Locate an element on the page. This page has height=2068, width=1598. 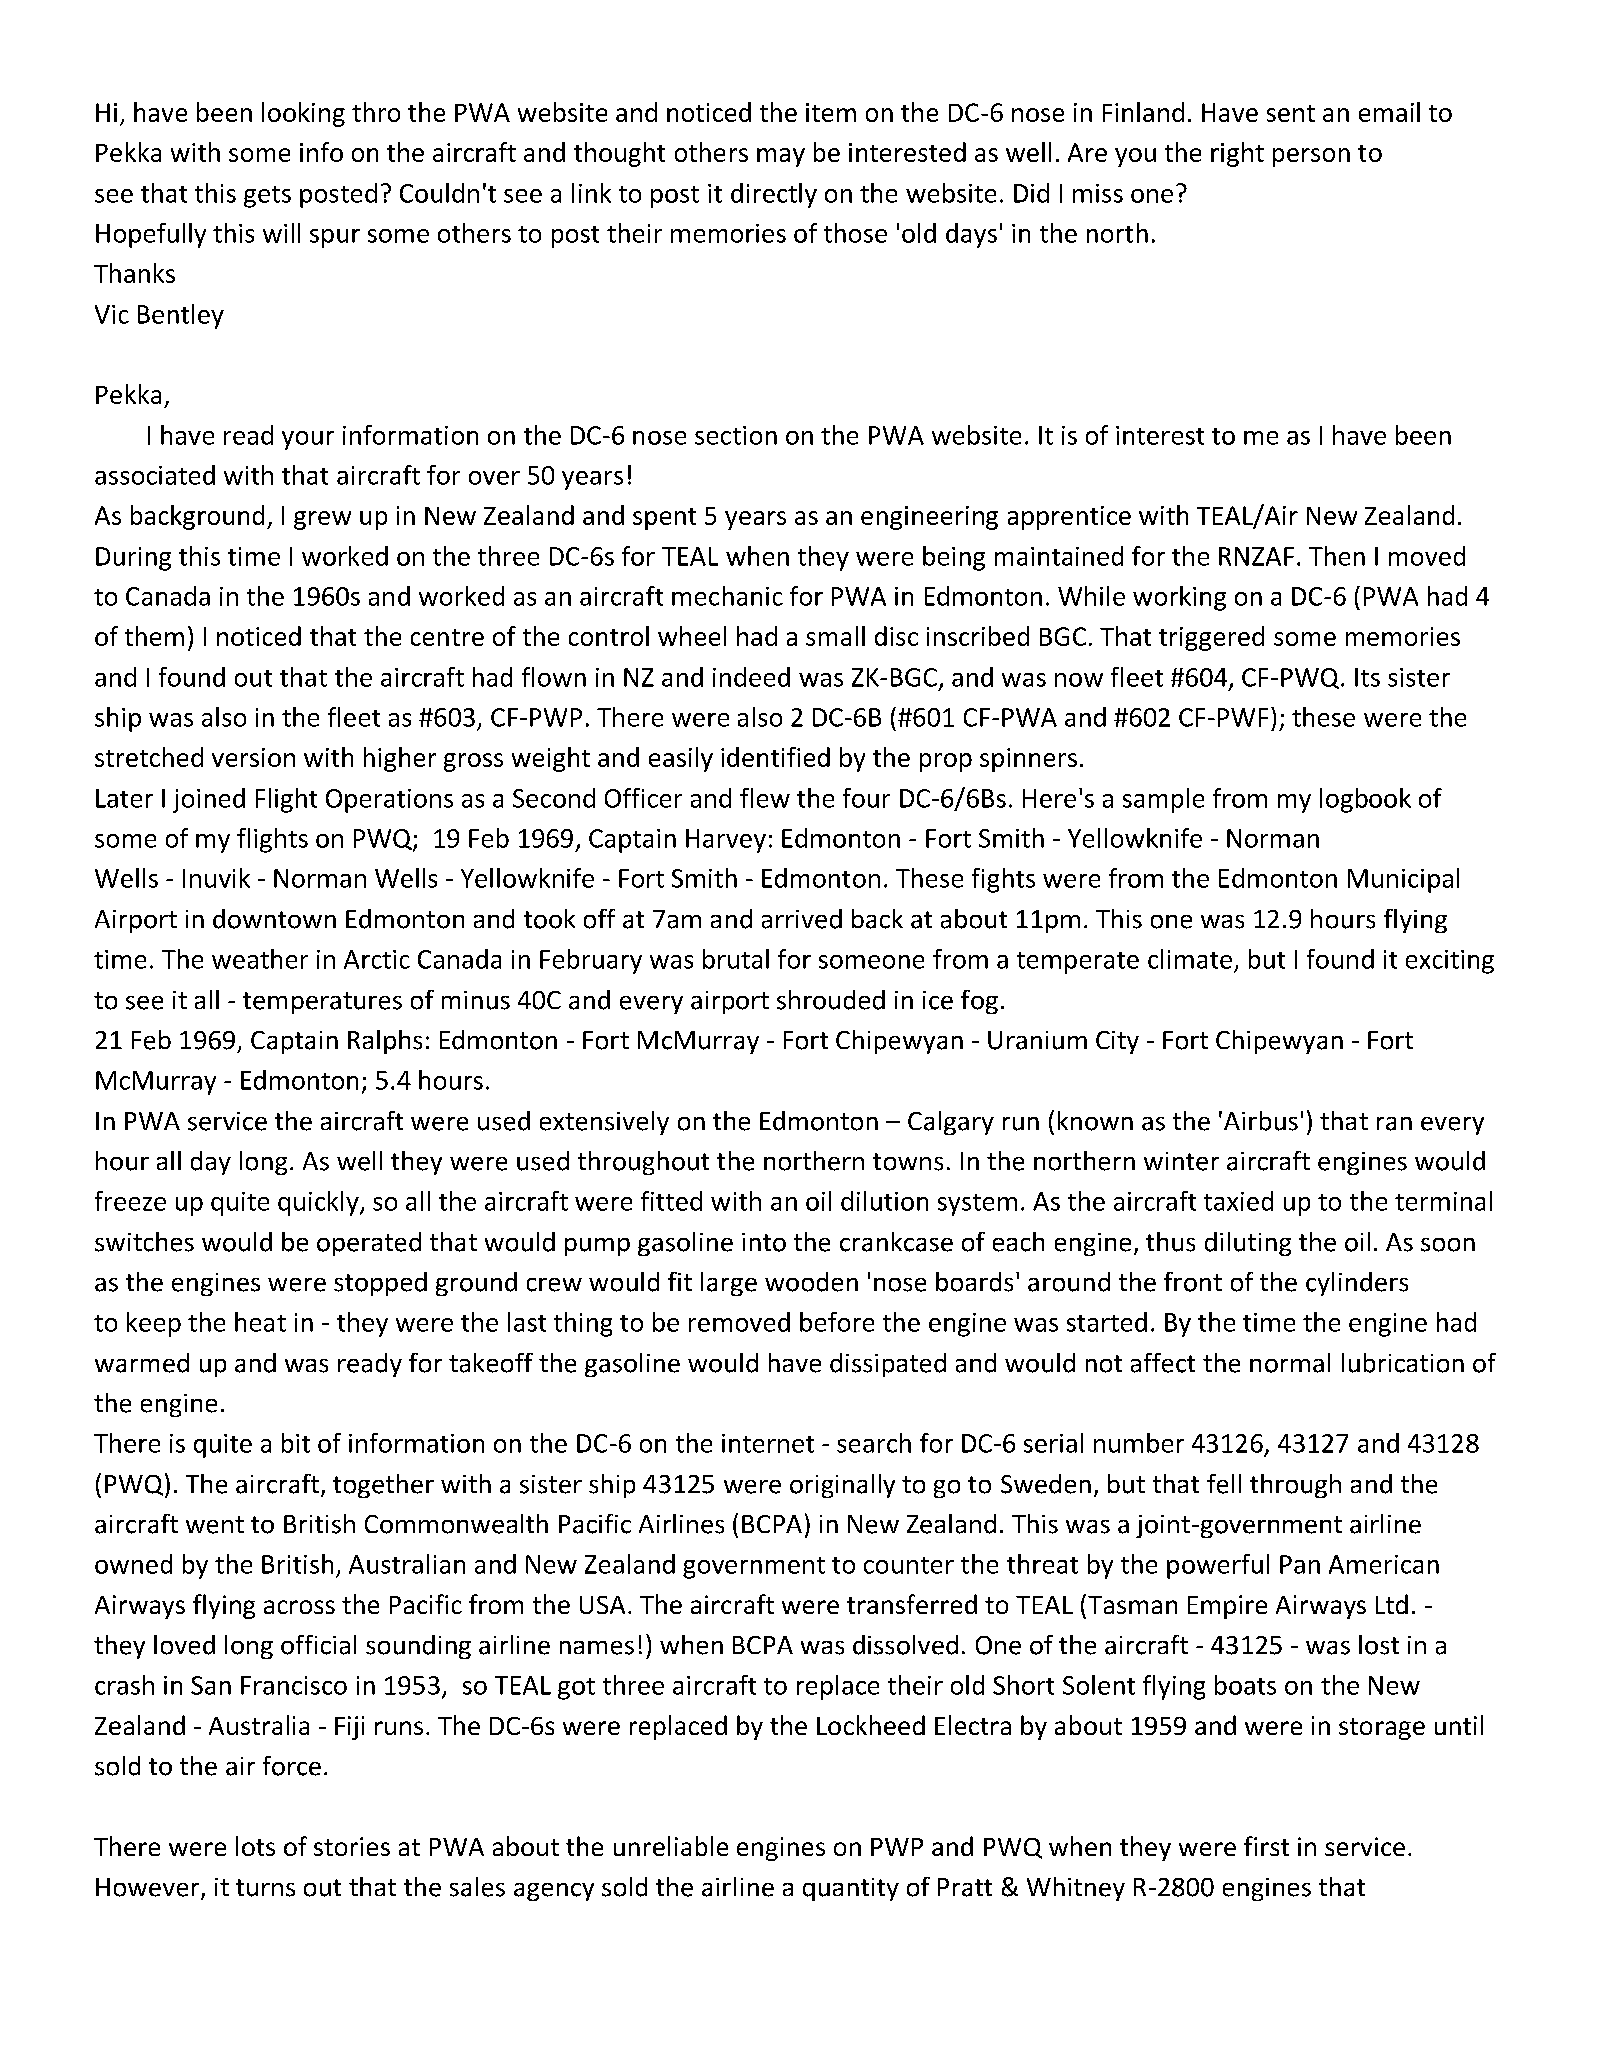
lots is located at coordinates (255, 1846).
